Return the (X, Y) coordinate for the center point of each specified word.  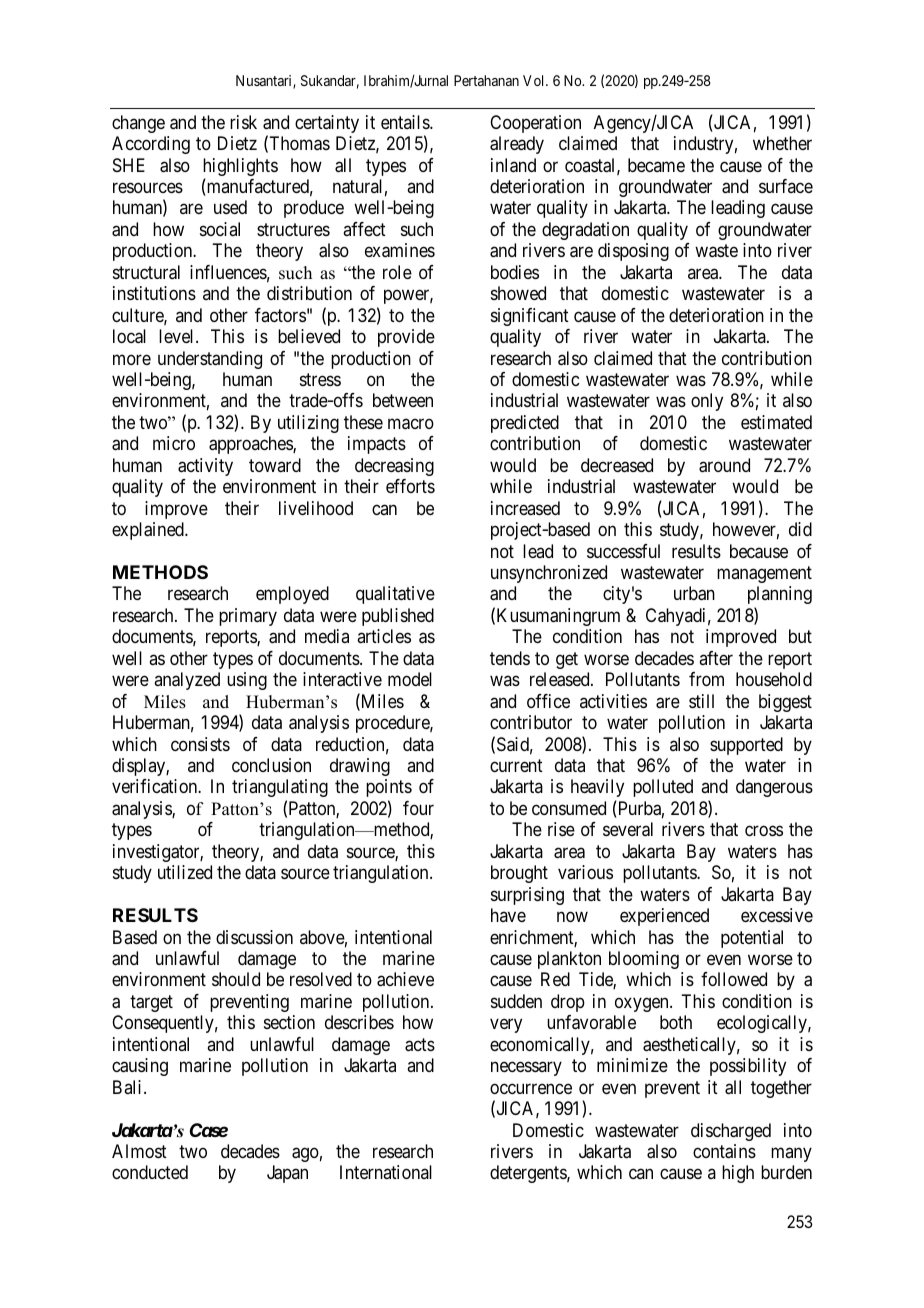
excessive (777, 915)
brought (519, 874)
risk (243, 122)
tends (510, 658)
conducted (150, 1172)
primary (248, 617)
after (716, 658)
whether (782, 143)
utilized (185, 872)
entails (406, 122)
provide (406, 338)
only (707, 402)
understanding (210, 360)
